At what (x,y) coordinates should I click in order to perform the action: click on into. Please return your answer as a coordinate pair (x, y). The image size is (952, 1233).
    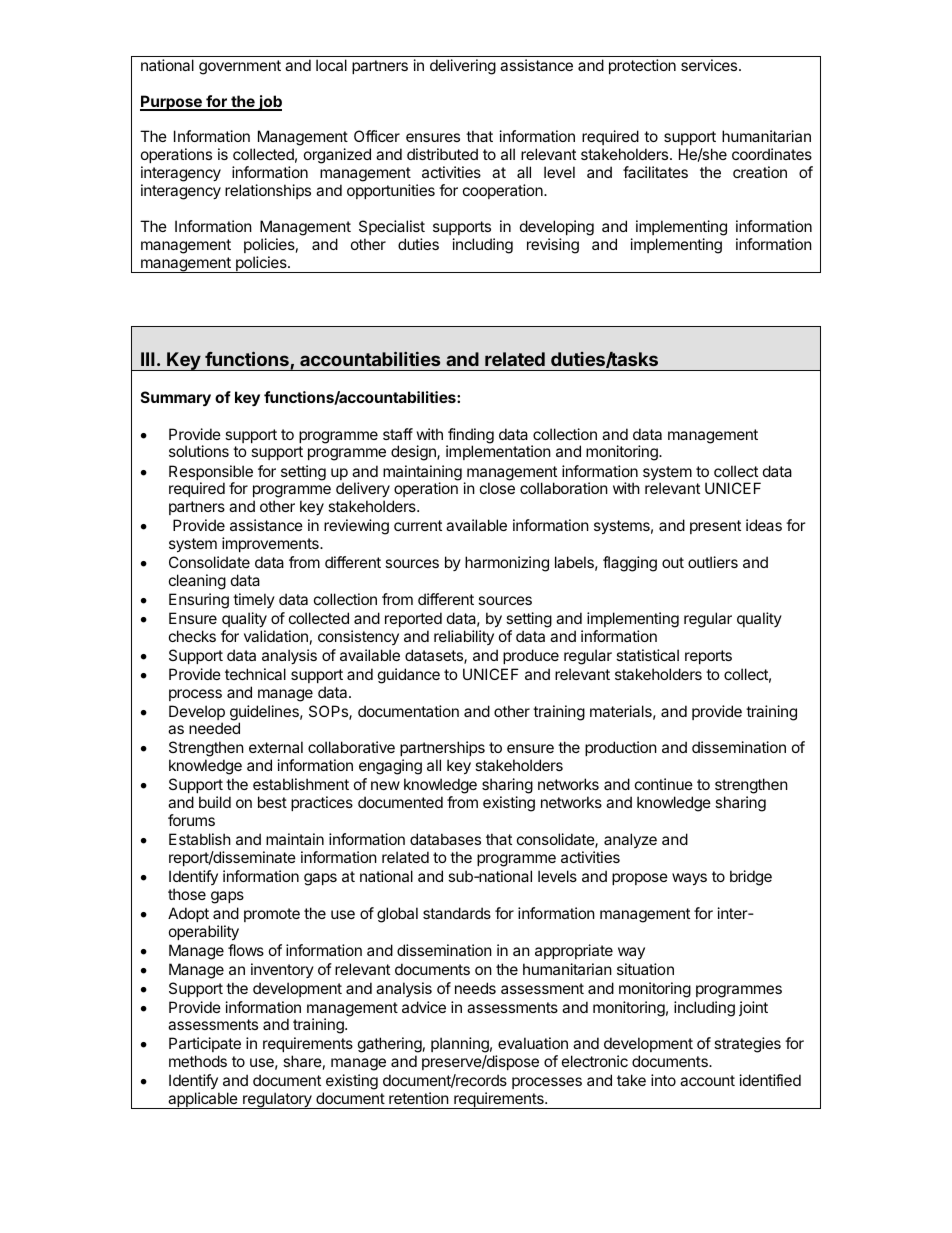
    Looking at the image, I should click on (663, 1080).
